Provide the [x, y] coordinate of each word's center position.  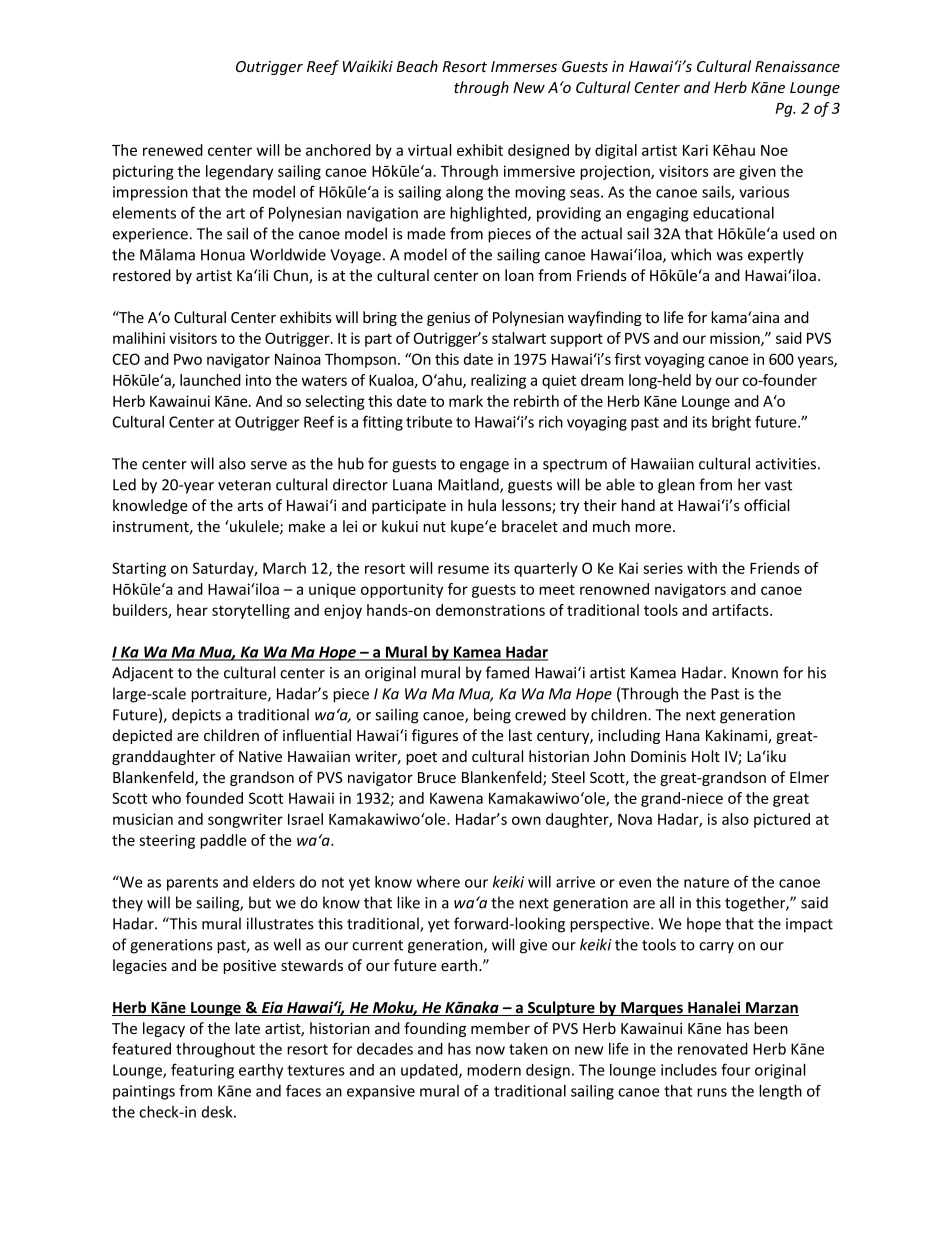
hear [192, 610]
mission [736, 339]
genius [448, 319]
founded [214, 798]
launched [210, 380]
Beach [417, 66]
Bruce [437, 777]
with [702, 568]
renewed [173, 150]
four [735, 1069]
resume [463, 569]
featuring [202, 1071]
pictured [782, 820]
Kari [695, 150]
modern [494, 1070]
